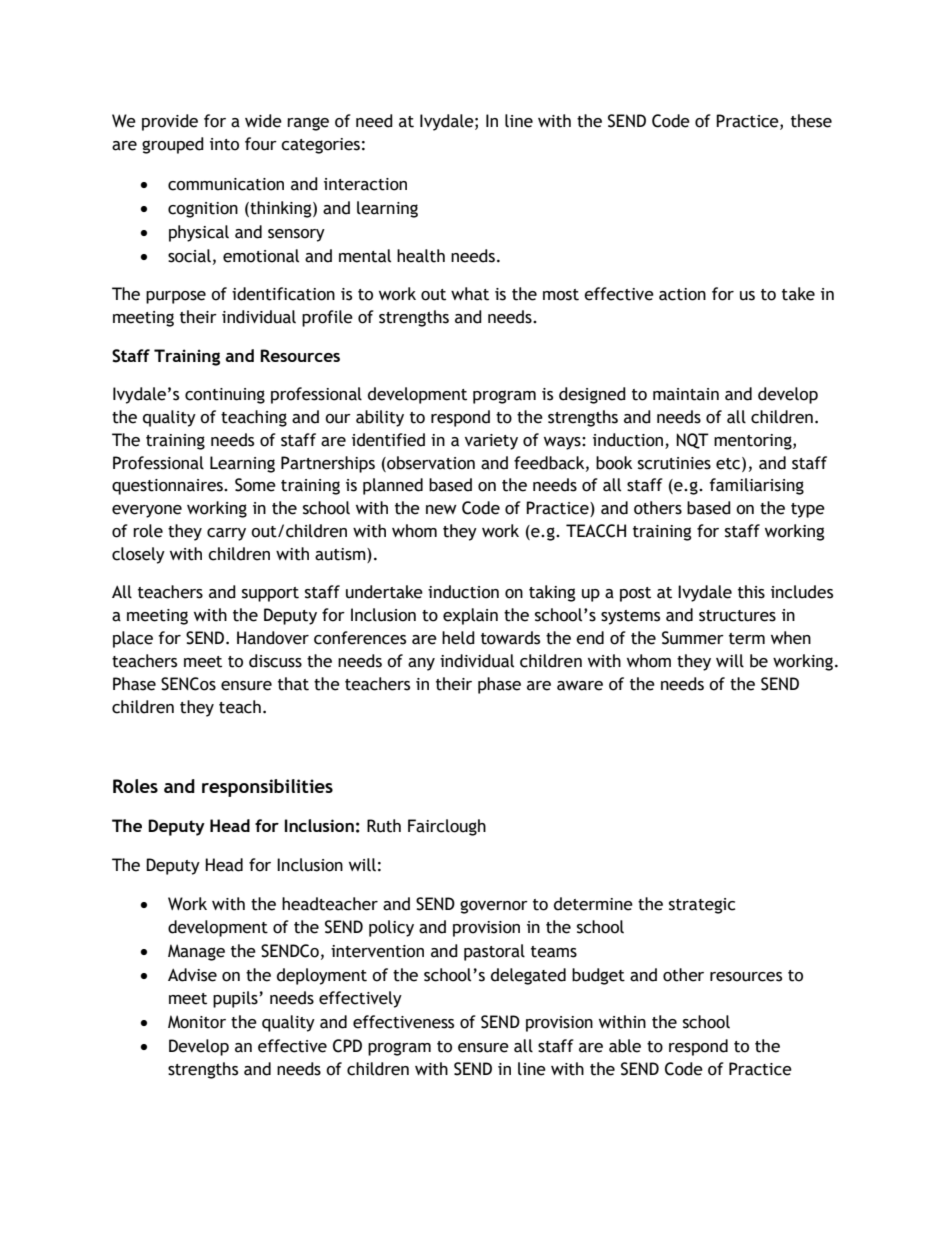 This screenshot has width=952, height=1233. Describe the element at coordinates (470, 294) in the screenshot. I see `what` at that location.
